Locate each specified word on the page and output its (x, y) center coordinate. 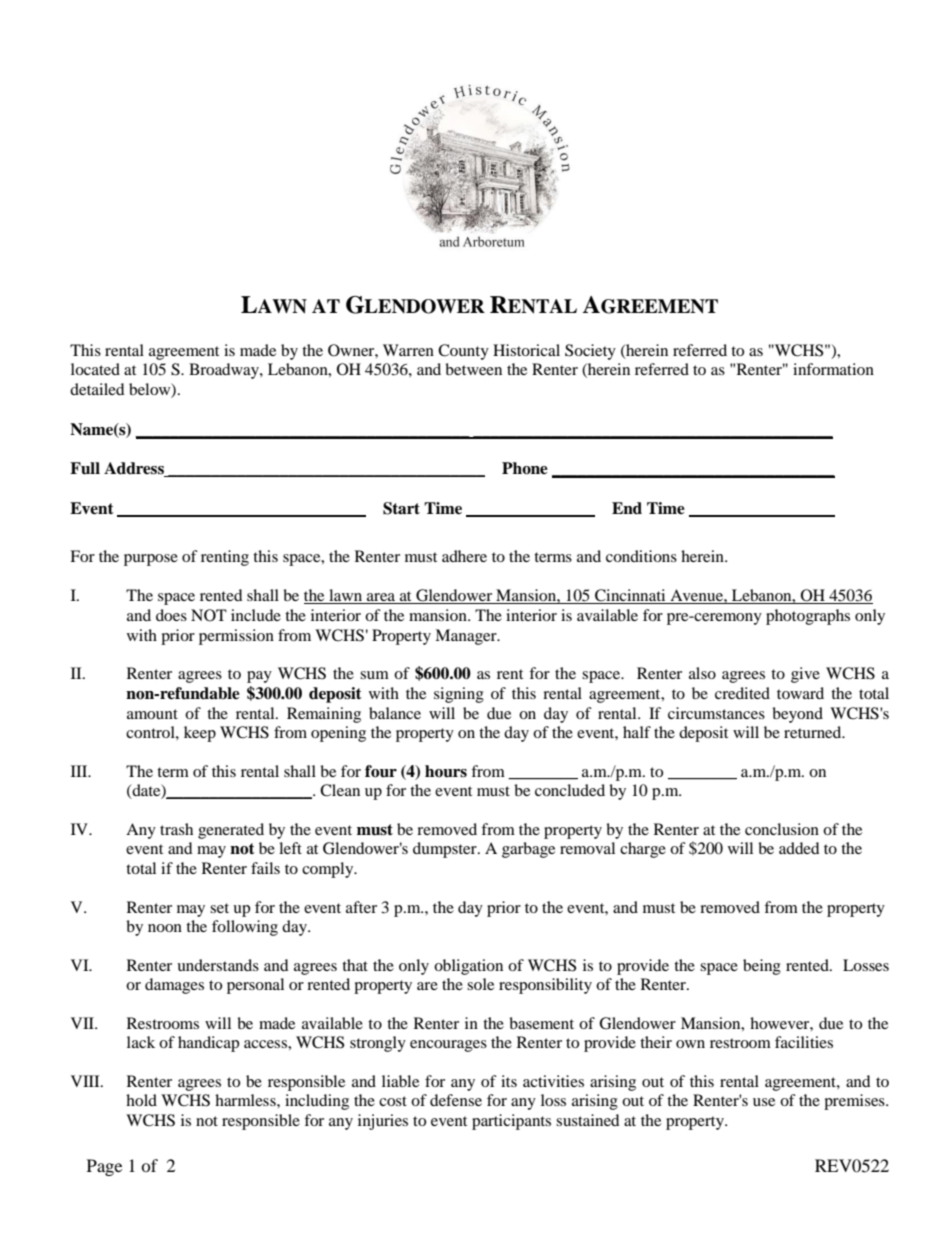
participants (511, 1122)
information (833, 369)
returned (814, 732)
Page (104, 1167)
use (764, 1102)
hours (446, 771)
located (95, 369)
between (473, 369)
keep (200, 734)
